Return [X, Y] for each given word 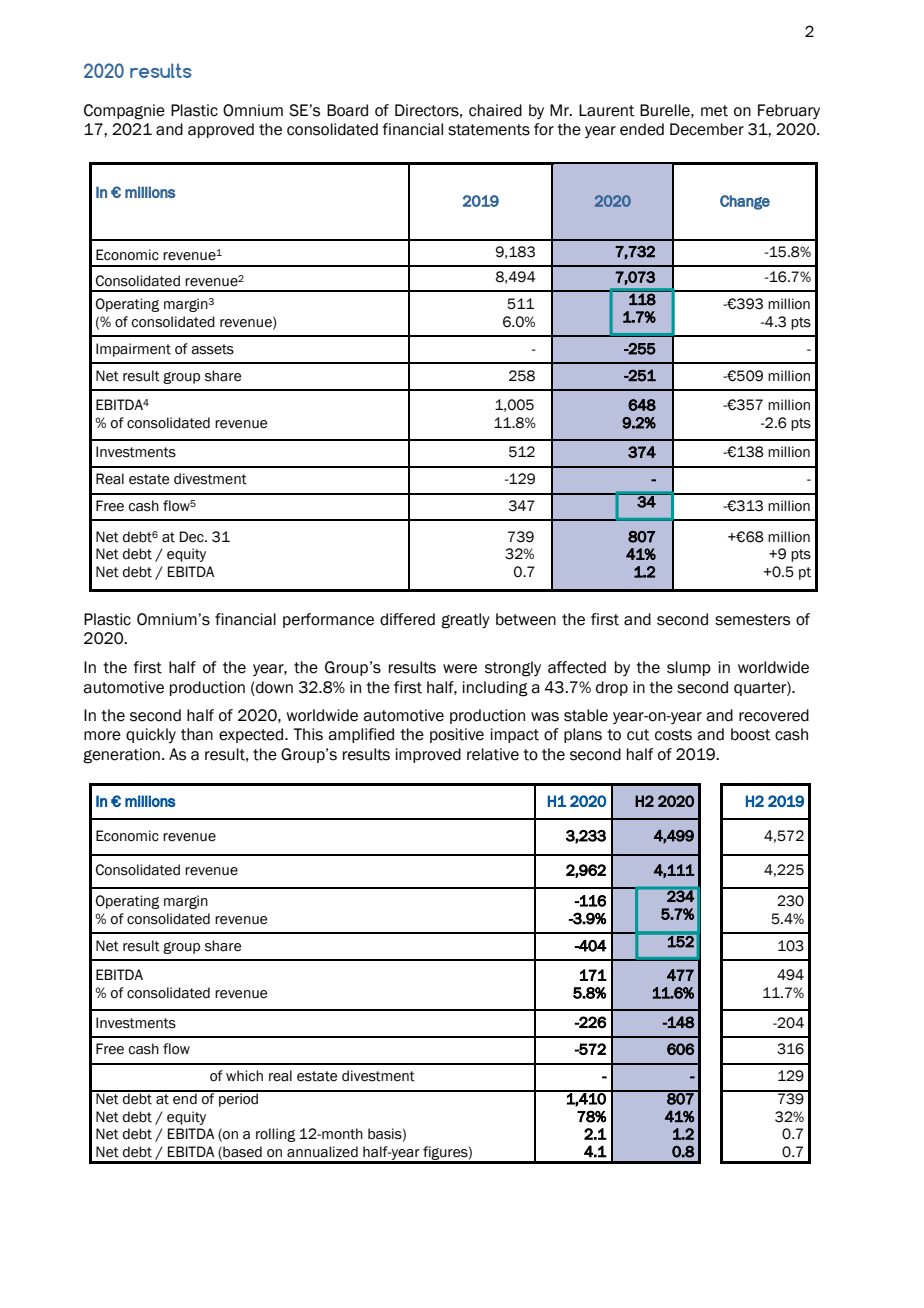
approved [221, 130]
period [239, 1099]
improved [428, 755]
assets [212, 349]
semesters [752, 620]
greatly [465, 621]
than [197, 734]
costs [673, 735]
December [707, 129]
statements [489, 130]
